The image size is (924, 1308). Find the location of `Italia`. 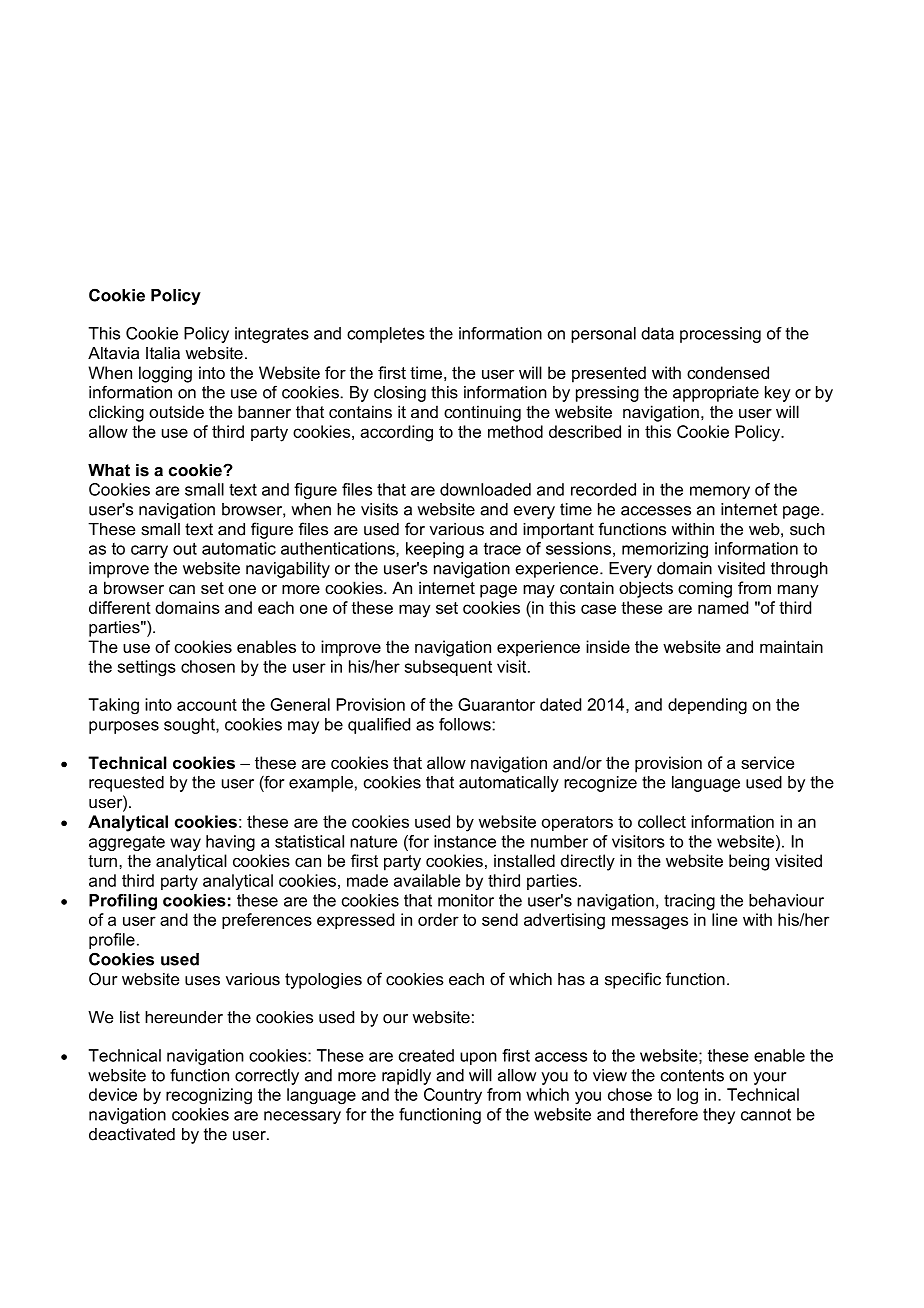

Italia is located at coordinates (163, 353).
